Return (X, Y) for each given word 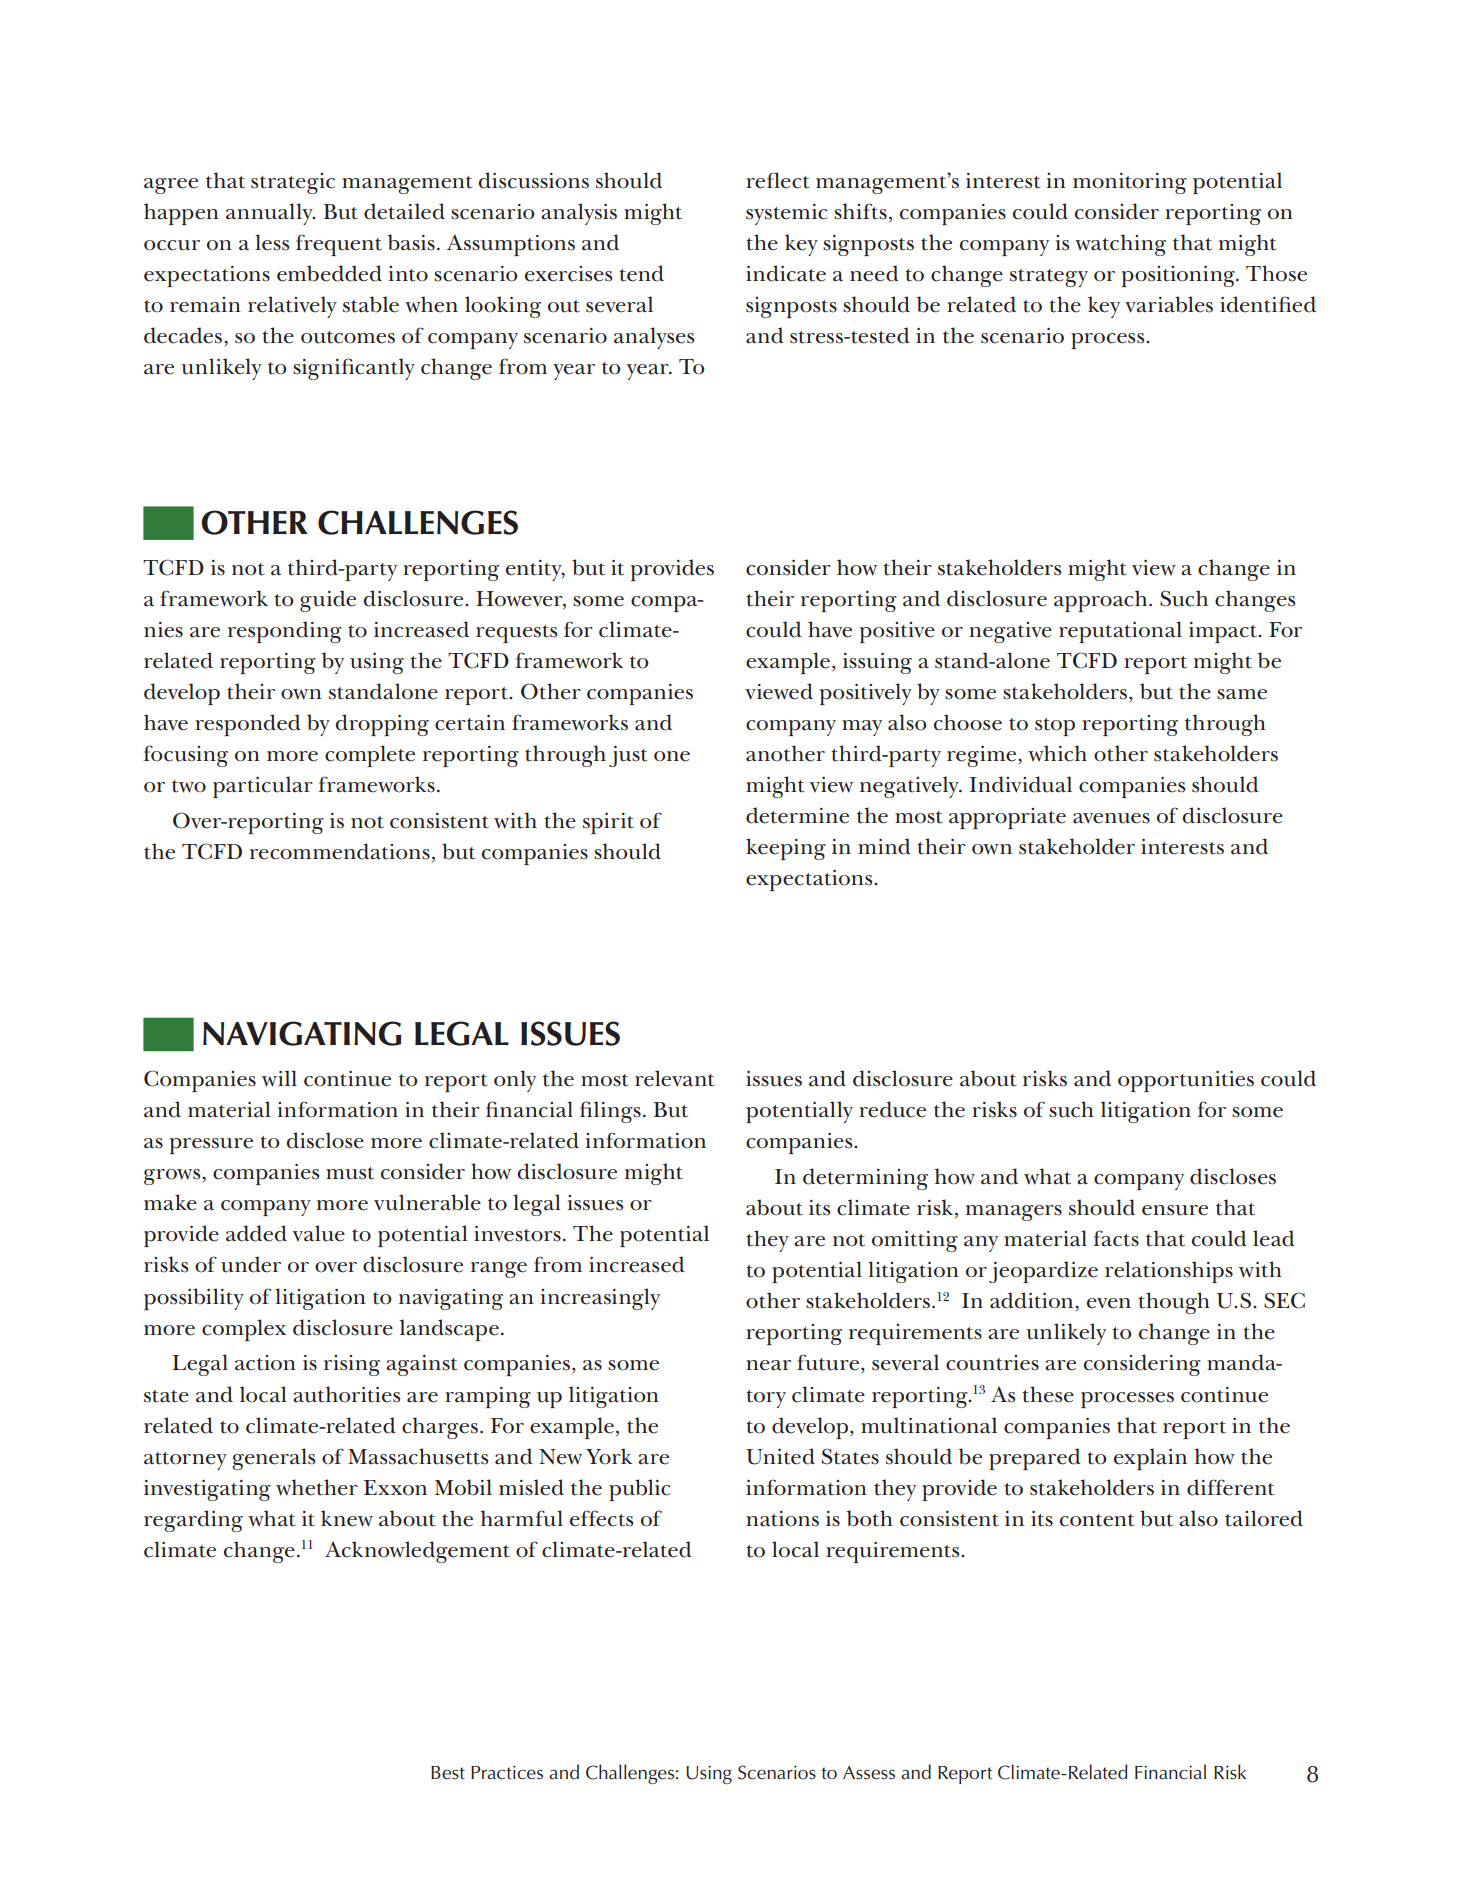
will (279, 1078)
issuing (877, 663)
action (265, 1363)
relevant (675, 1078)
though (1174, 1303)
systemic (787, 214)
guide (328, 601)
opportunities (1186, 1081)
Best (448, 1773)
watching (1120, 245)
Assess (869, 1773)
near (768, 1365)
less (272, 242)
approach (1102, 601)
